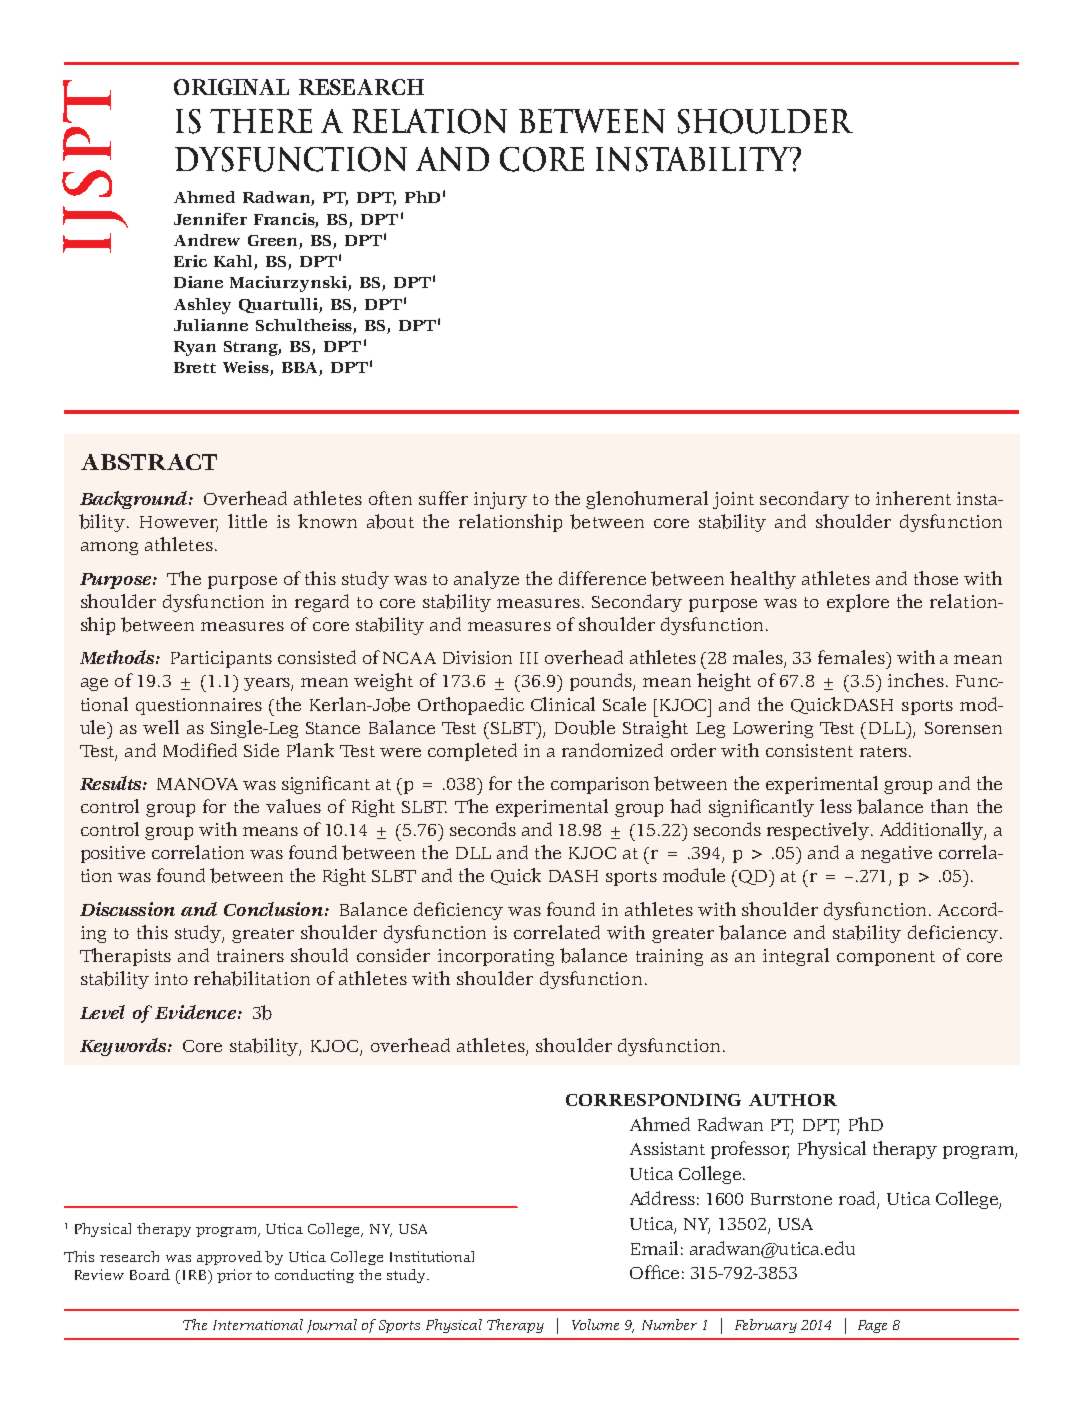 The image size is (1083, 1402). I want to click on Clinical, so click(563, 704).
